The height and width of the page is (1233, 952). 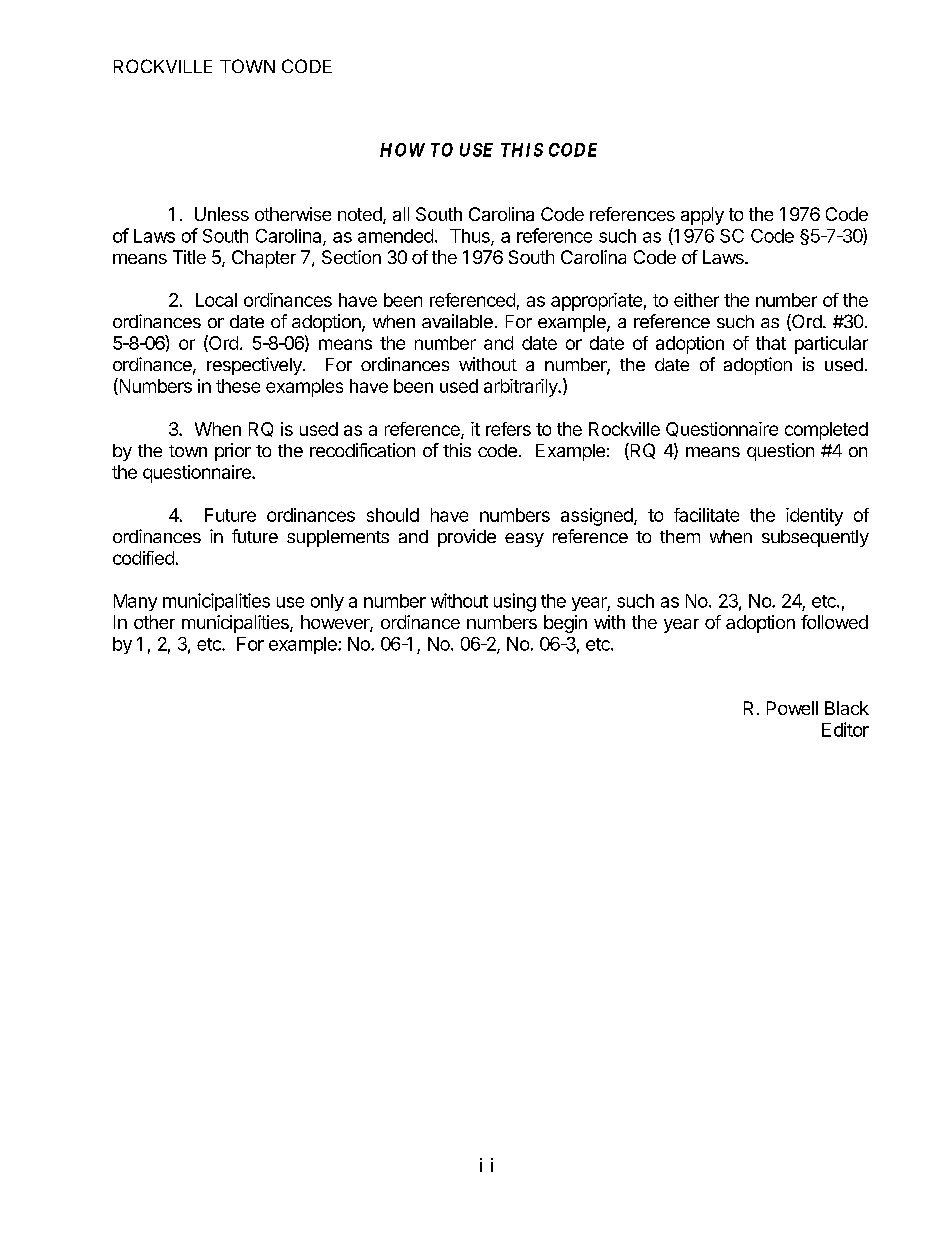 What do you see at coordinates (702, 216) in the page?
I see `apply` at bounding box center [702, 216].
